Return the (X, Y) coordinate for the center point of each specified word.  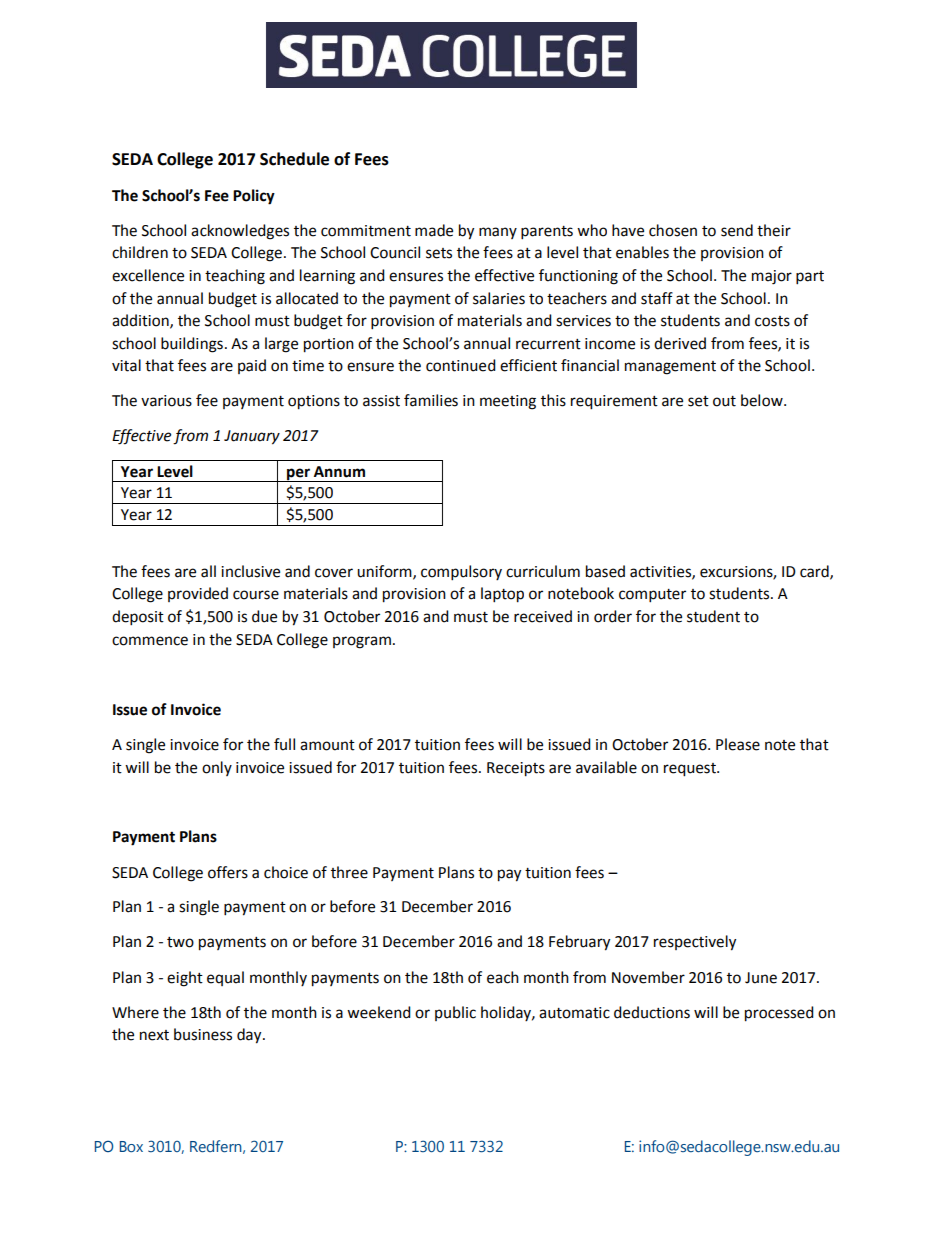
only (217, 768)
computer (652, 596)
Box (131, 1146)
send (737, 230)
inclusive (250, 571)
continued (461, 365)
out (724, 401)
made (434, 230)
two (180, 942)
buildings (192, 345)
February (579, 943)
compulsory (461, 573)
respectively (695, 943)
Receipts (516, 769)
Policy (254, 197)
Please (738, 744)
